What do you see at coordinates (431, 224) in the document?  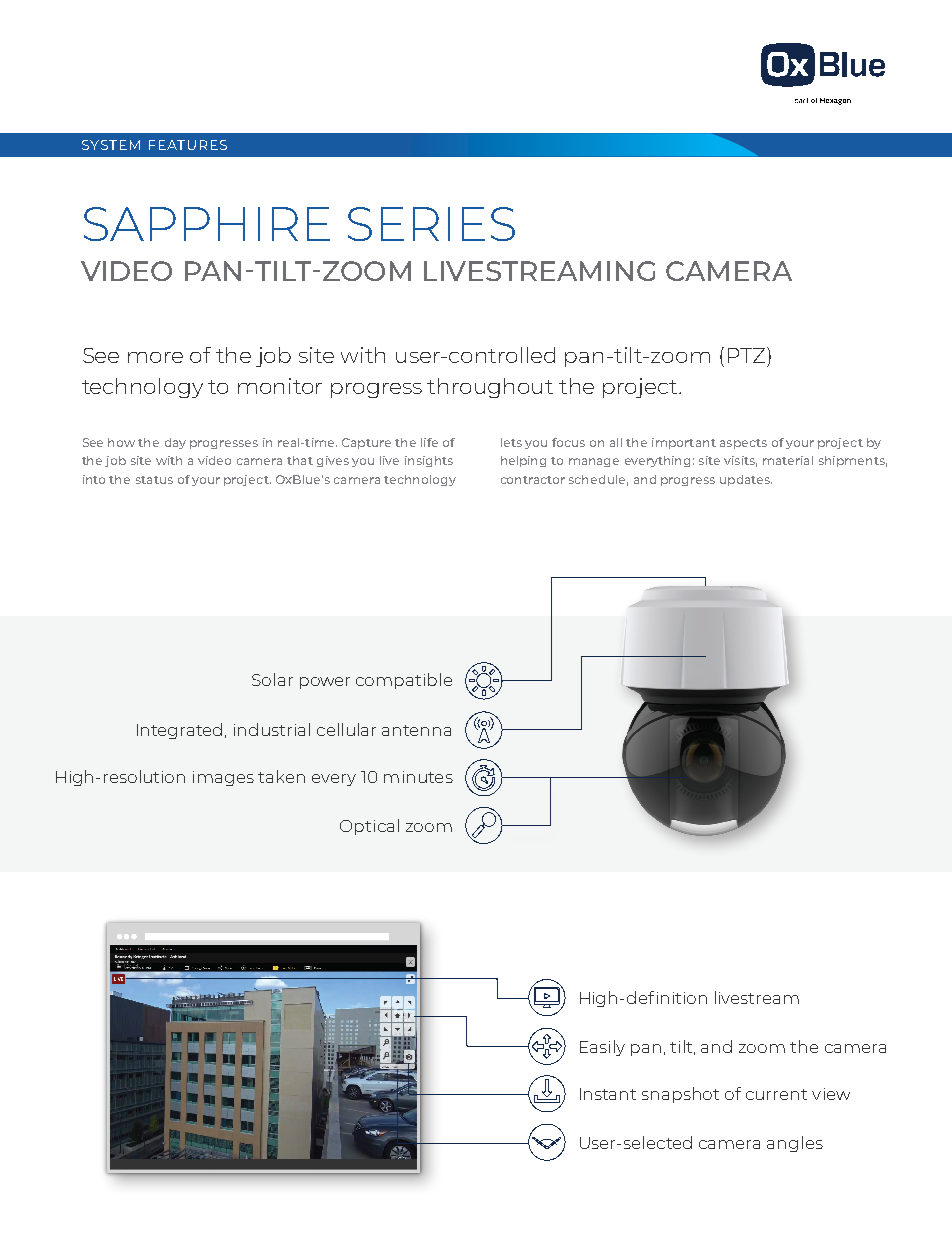 I see `SERIES` at bounding box center [431, 224].
